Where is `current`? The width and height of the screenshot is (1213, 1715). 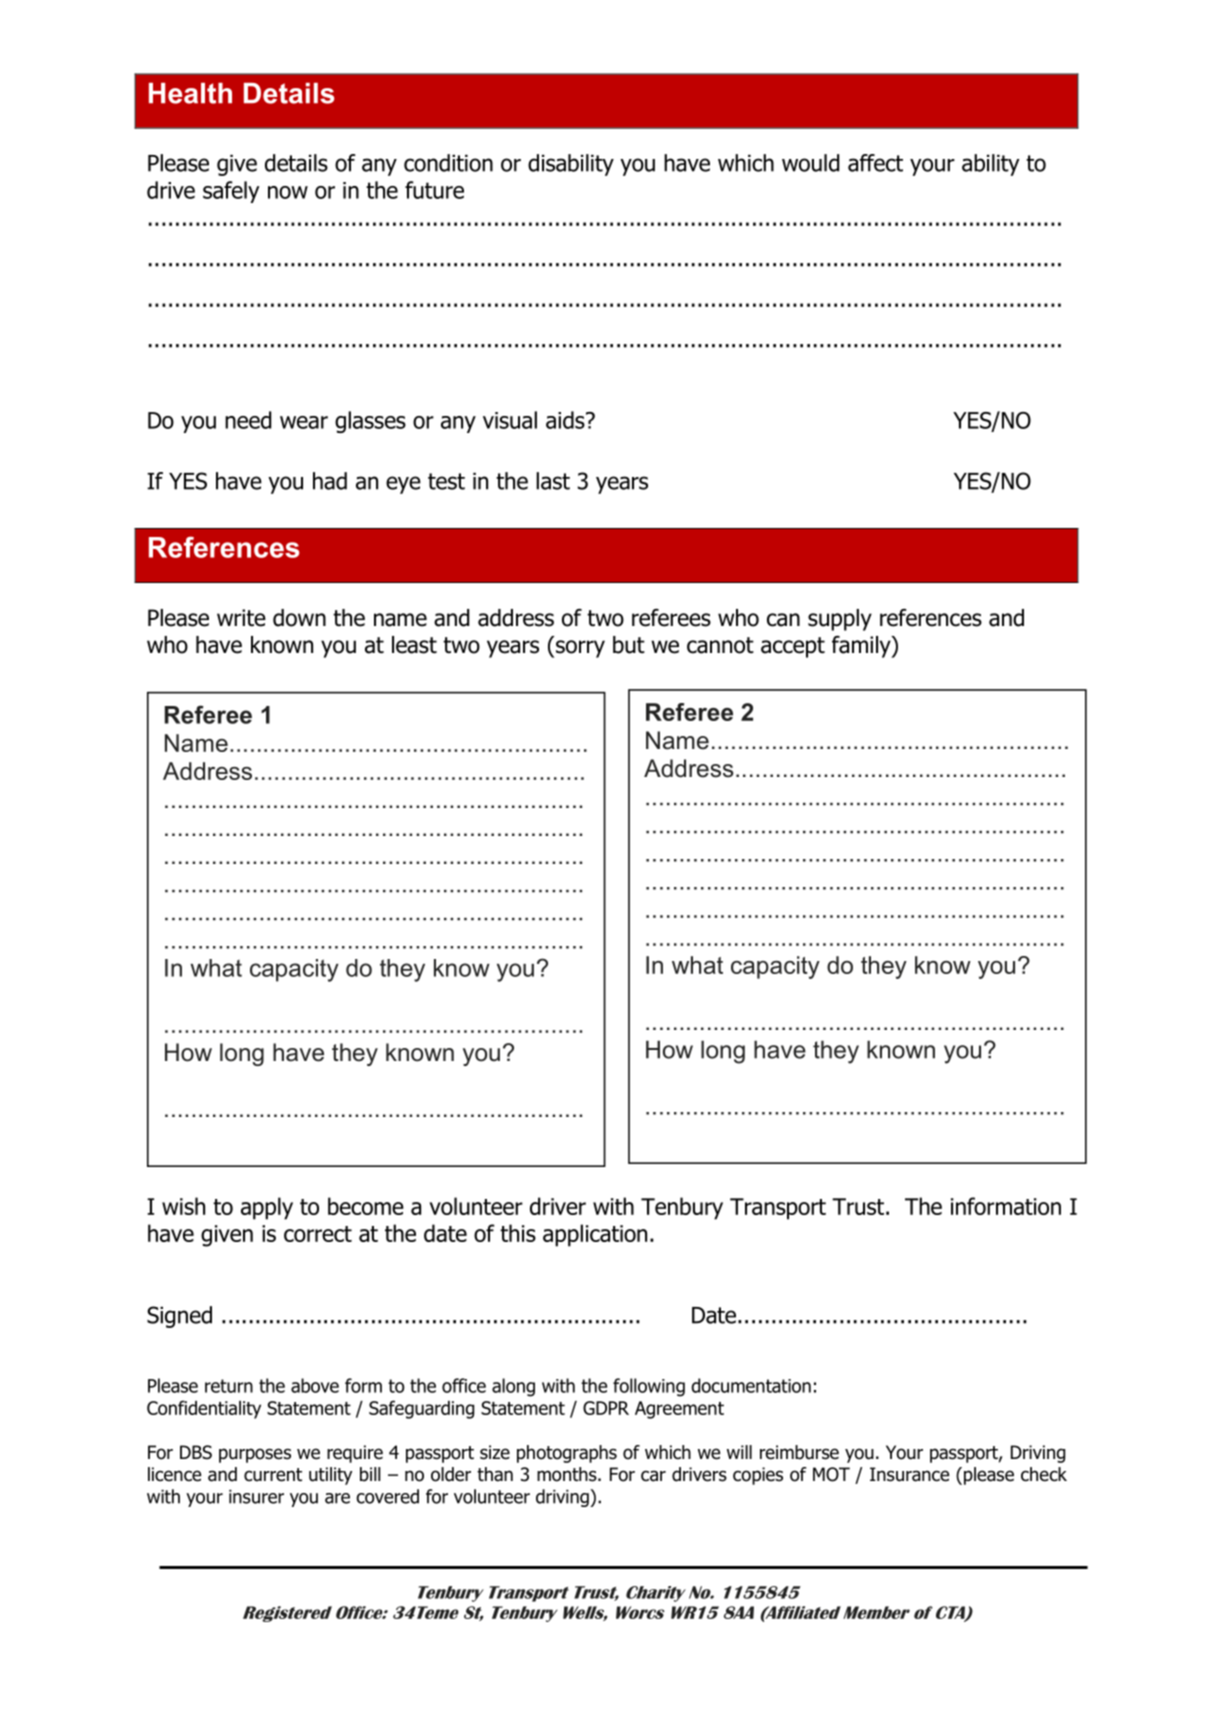 current is located at coordinates (273, 1475).
